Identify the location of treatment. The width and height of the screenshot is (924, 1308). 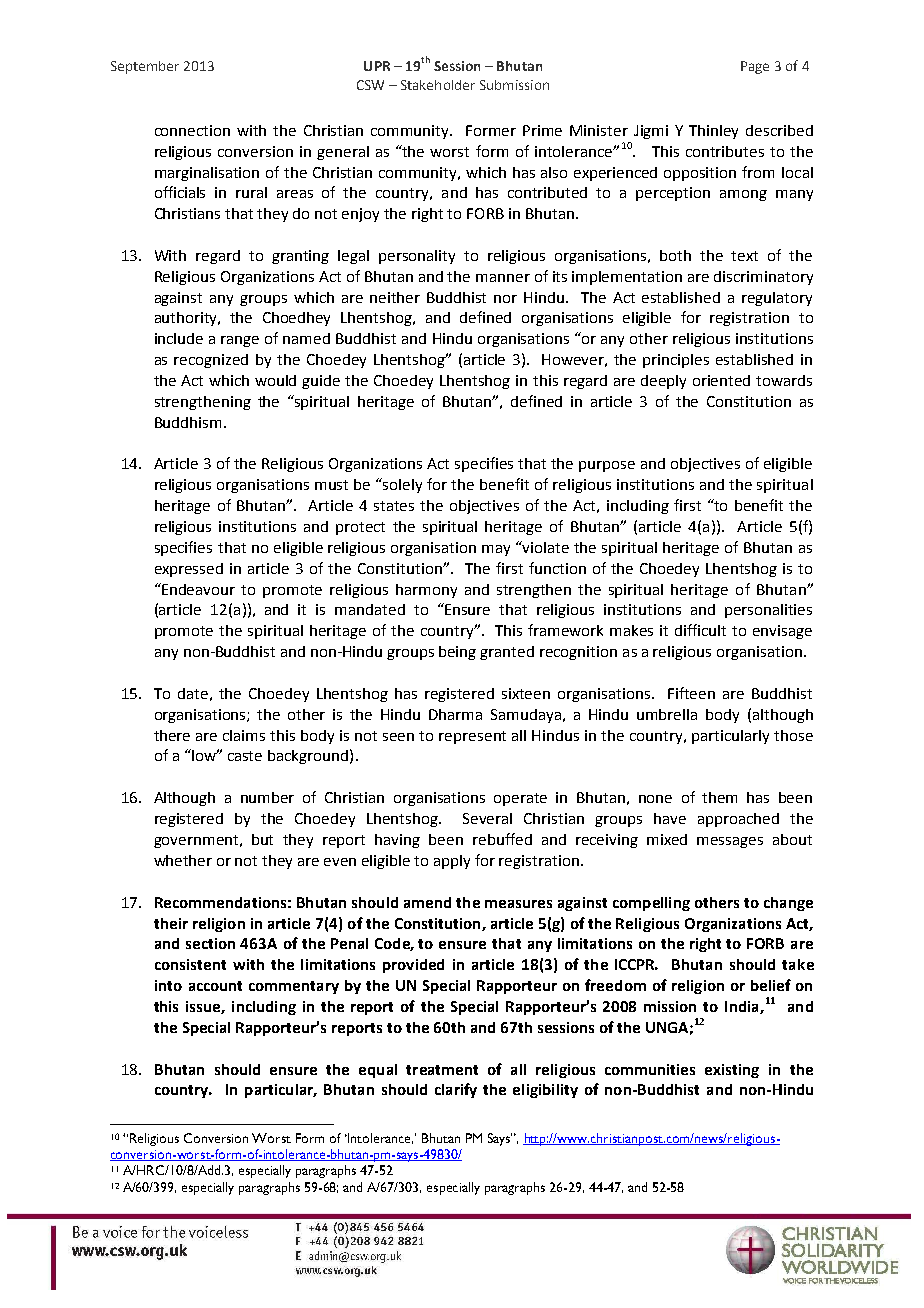
(442, 1070).
